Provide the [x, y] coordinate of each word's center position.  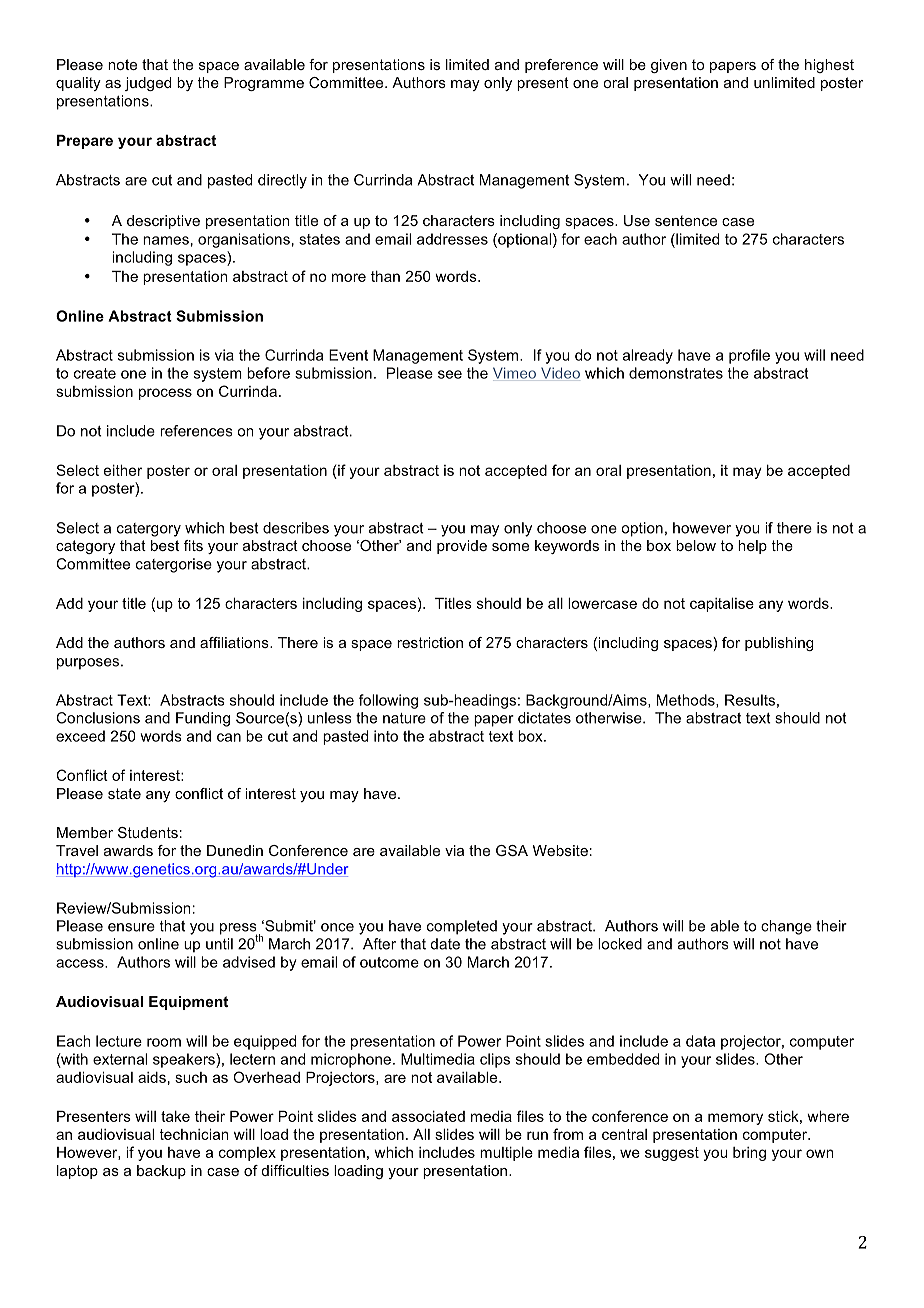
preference [561, 66]
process [165, 394]
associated [428, 1116]
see [450, 374]
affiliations [235, 642]
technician [194, 1134]
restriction [430, 642]
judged [148, 84]
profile [749, 356]
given [669, 66]
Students [148, 832]
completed [462, 927]
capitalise [722, 605]
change [786, 927]
